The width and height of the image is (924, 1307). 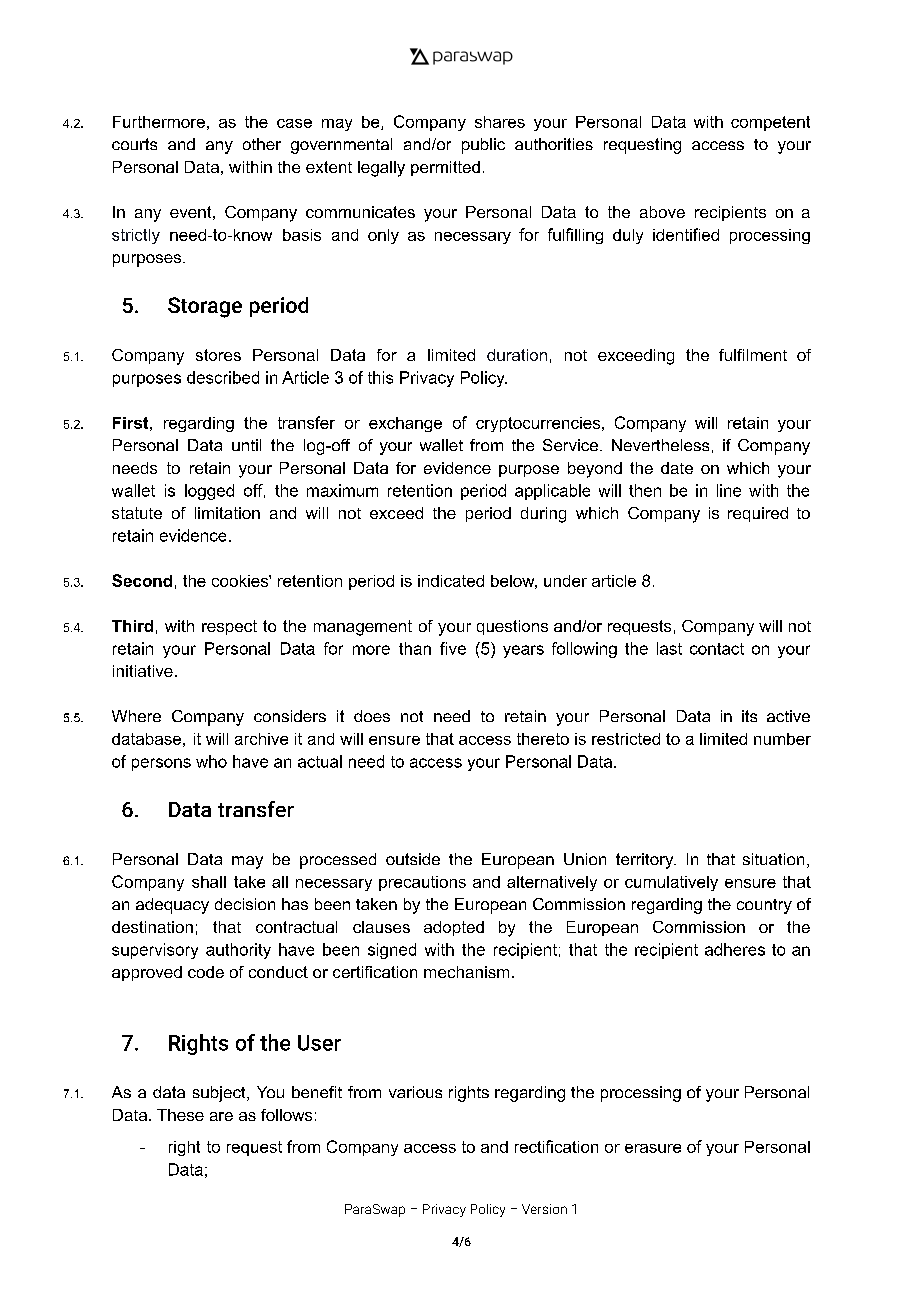 I want to click on permitted, so click(x=445, y=168).
